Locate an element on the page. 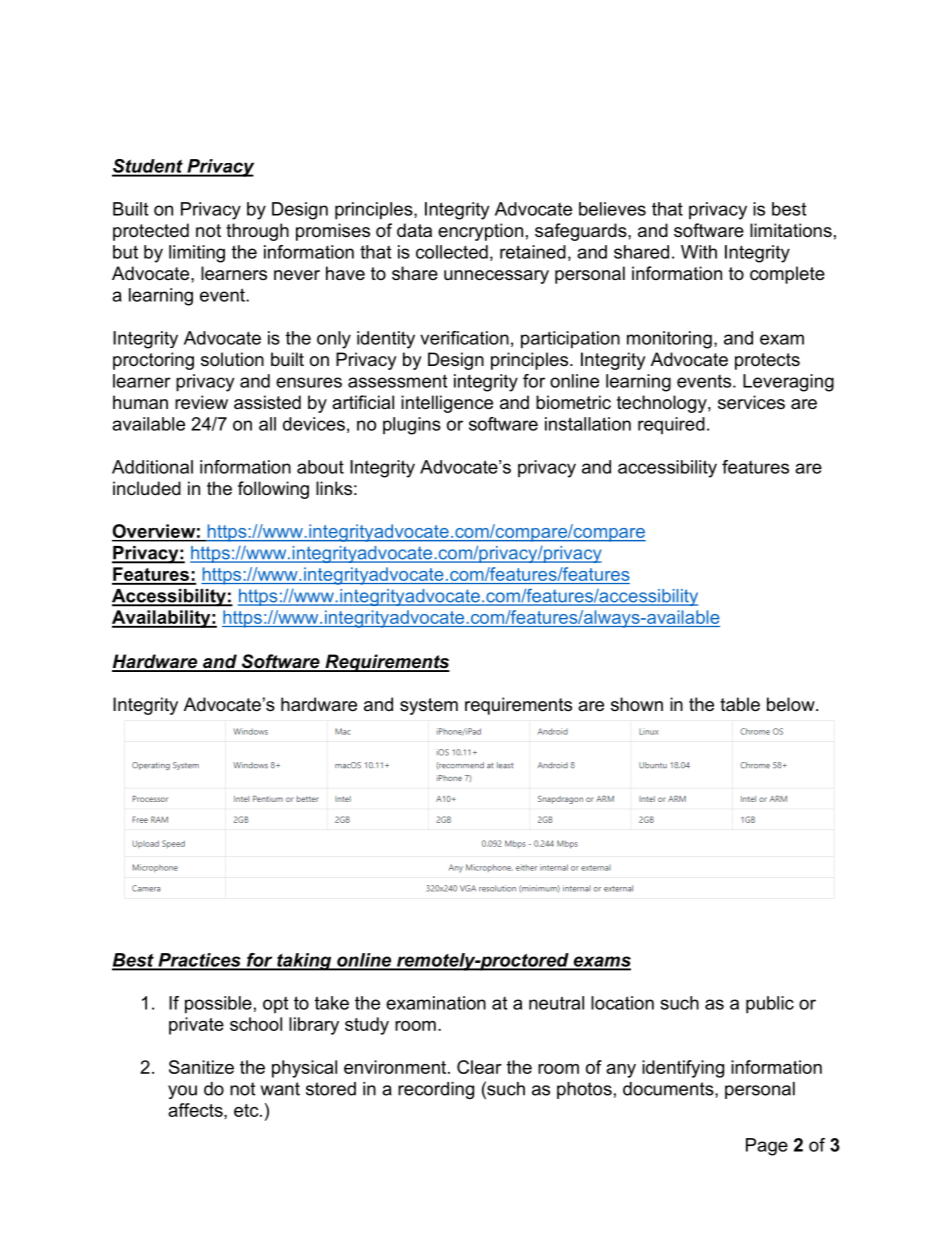 Image resolution: width=952 pixels, height=1233 pixels. system is located at coordinates (429, 706).
